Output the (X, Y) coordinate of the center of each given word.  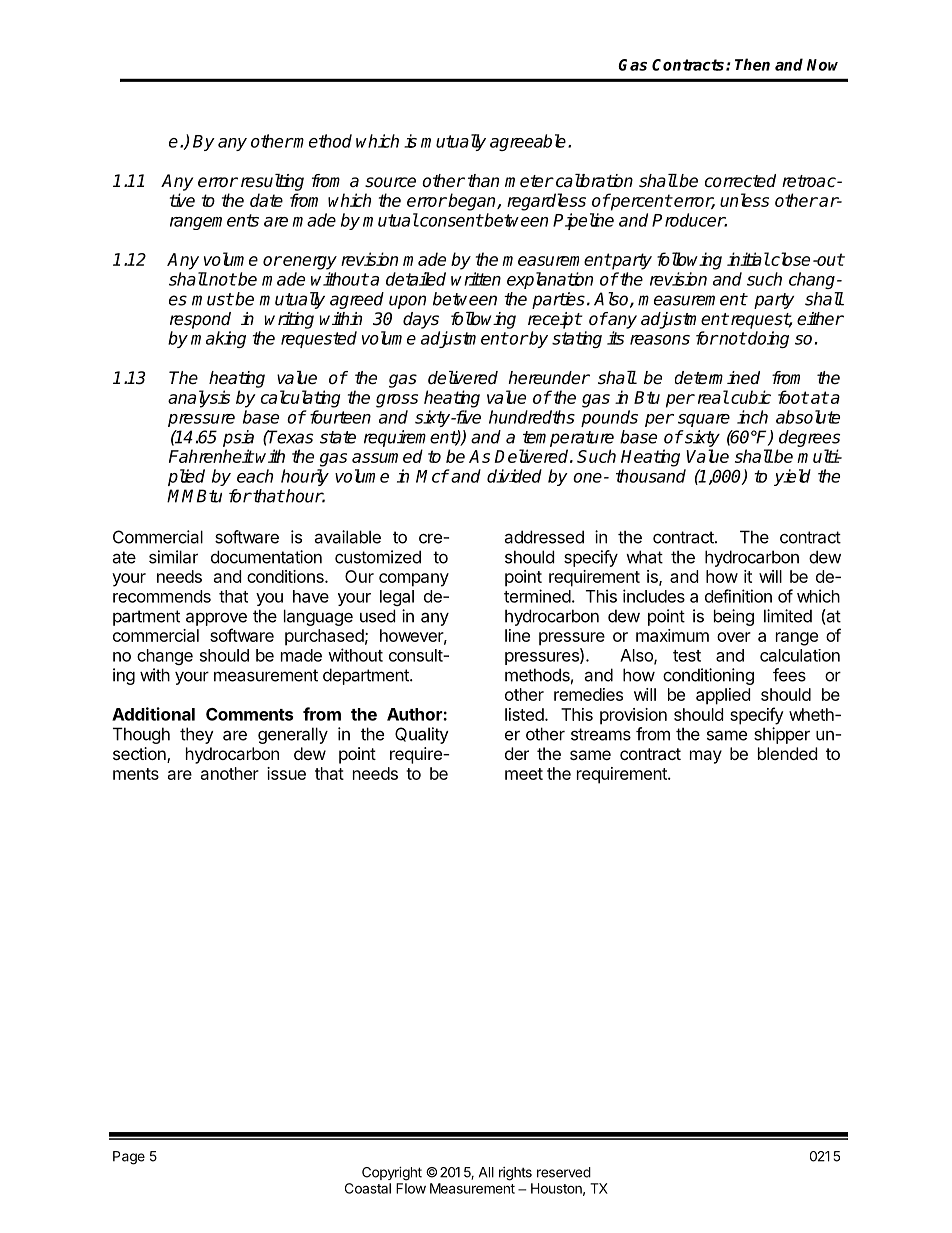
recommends (162, 596)
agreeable (528, 142)
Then (752, 64)
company (414, 580)
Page (129, 1158)
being (734, 617)
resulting (272, 182)
